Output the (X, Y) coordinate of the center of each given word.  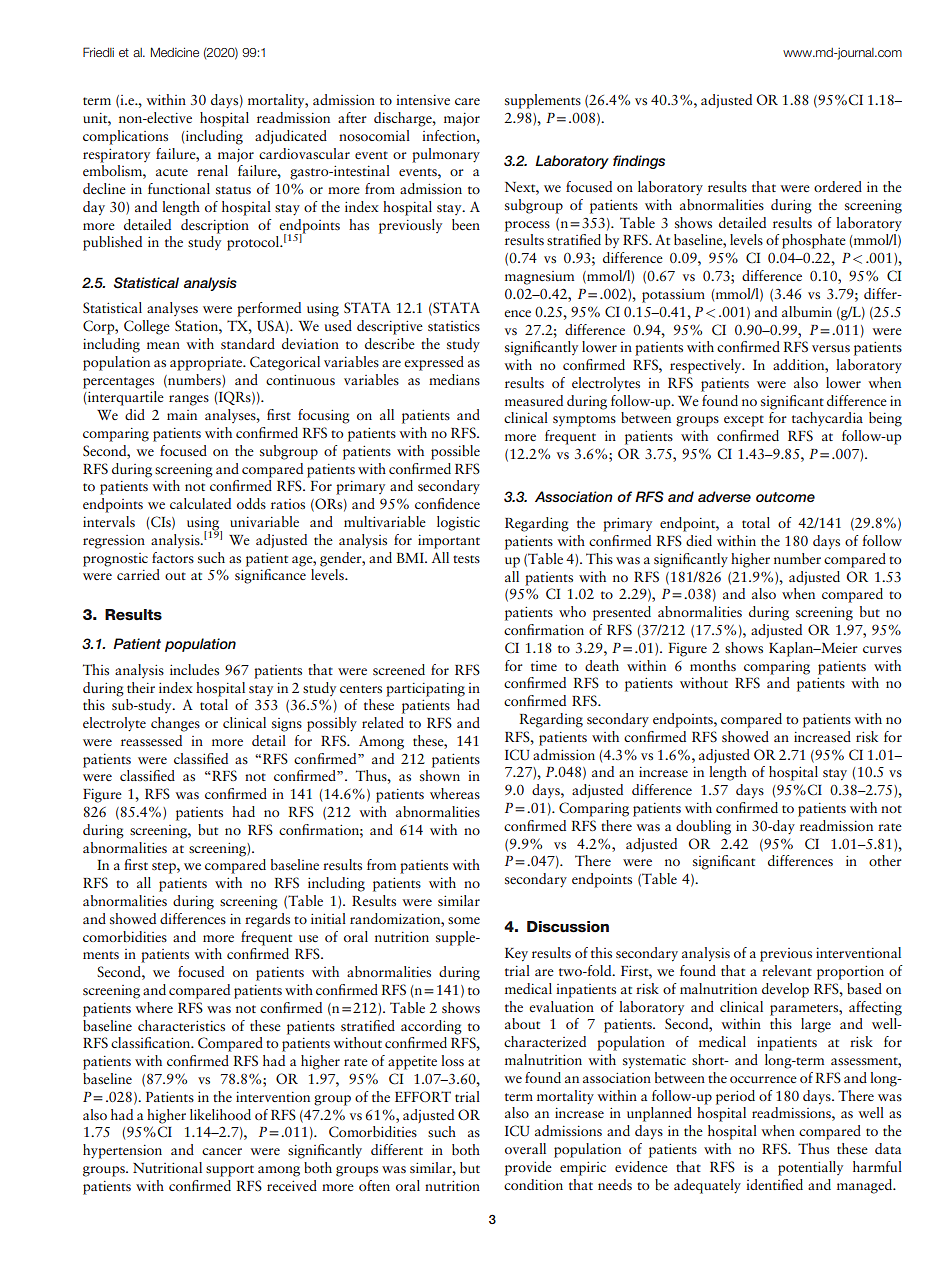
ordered (838, 186)
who (572, 611)
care (467, 101)
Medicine (175, 52)
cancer (222, 1151)
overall (525, 1148)
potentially (810, 1168)
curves (882, 649)
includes (194, 669)
